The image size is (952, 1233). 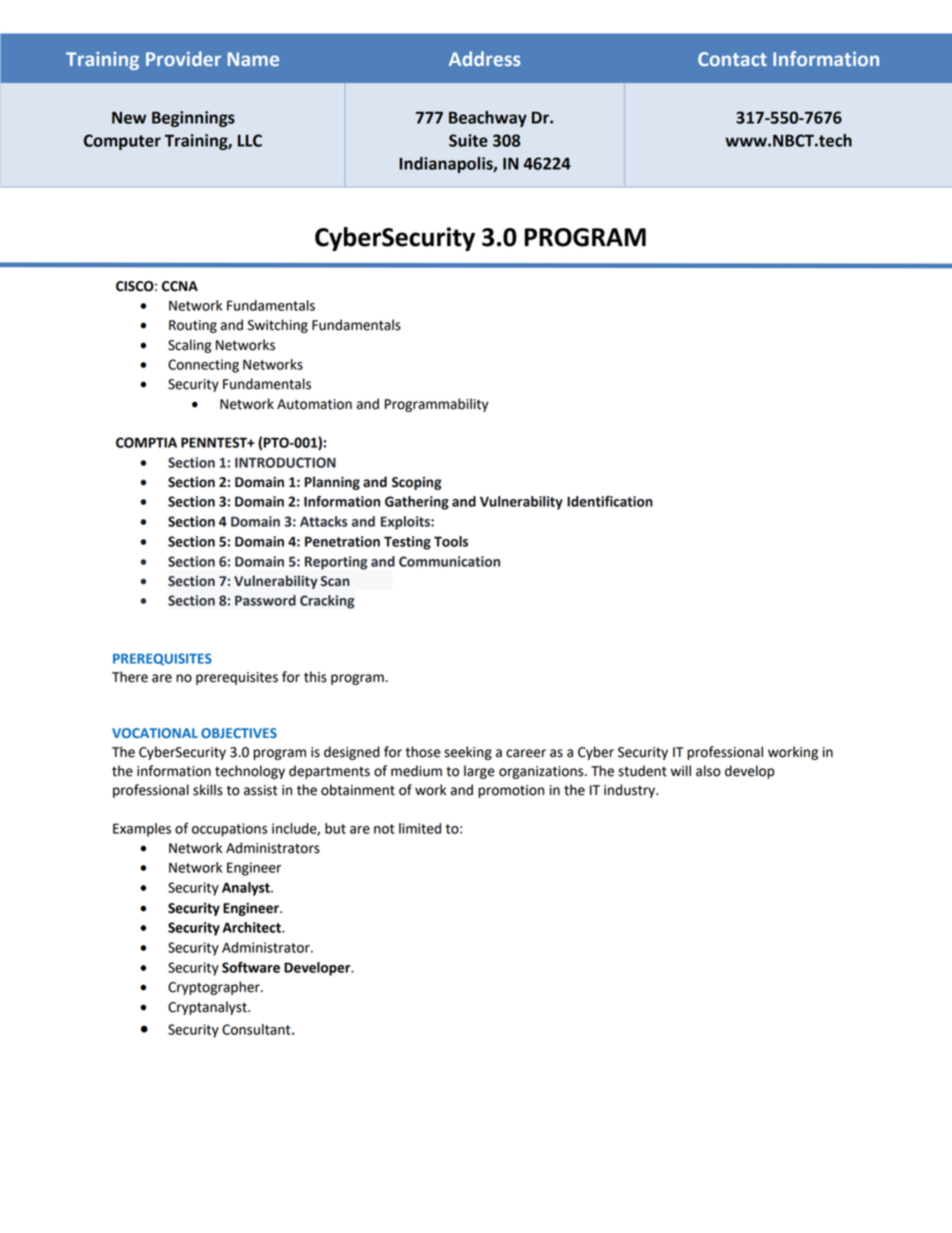 What do you see at coordinates (183, 58) in the screenshot?
I see `Provider` at bounding box center [183, 58].
